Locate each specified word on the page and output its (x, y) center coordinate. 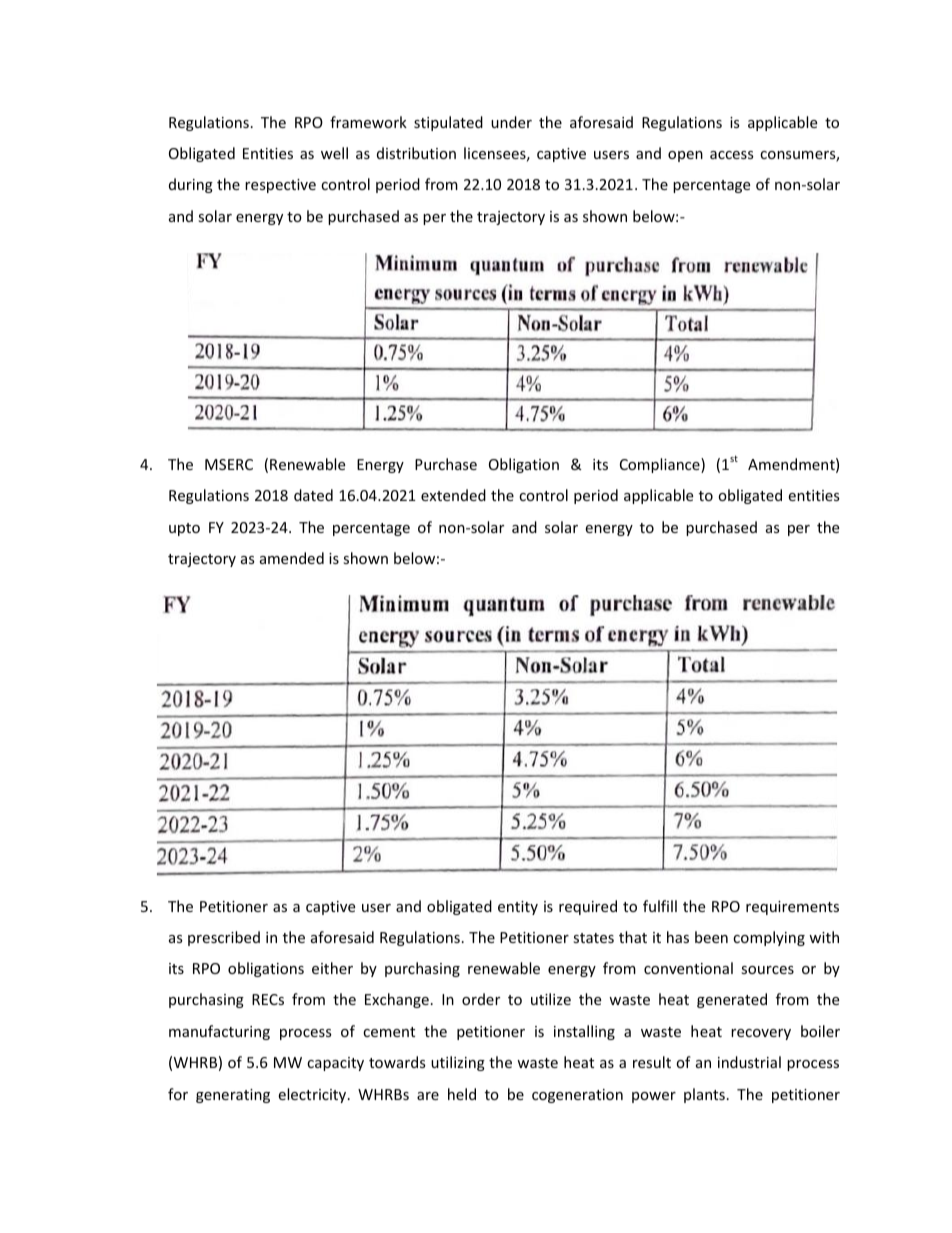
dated (313, 495)
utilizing (458, 1063)
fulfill (660, 906)
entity (518, 908)
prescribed (224, 938)
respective (280, 186)
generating (233, 1096)
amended (292, 558)
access (732, 155)
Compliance (661, 465)
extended (453, 495)
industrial (749, 1062)
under (511, 122)
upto (184, 529)
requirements (792, 908)
